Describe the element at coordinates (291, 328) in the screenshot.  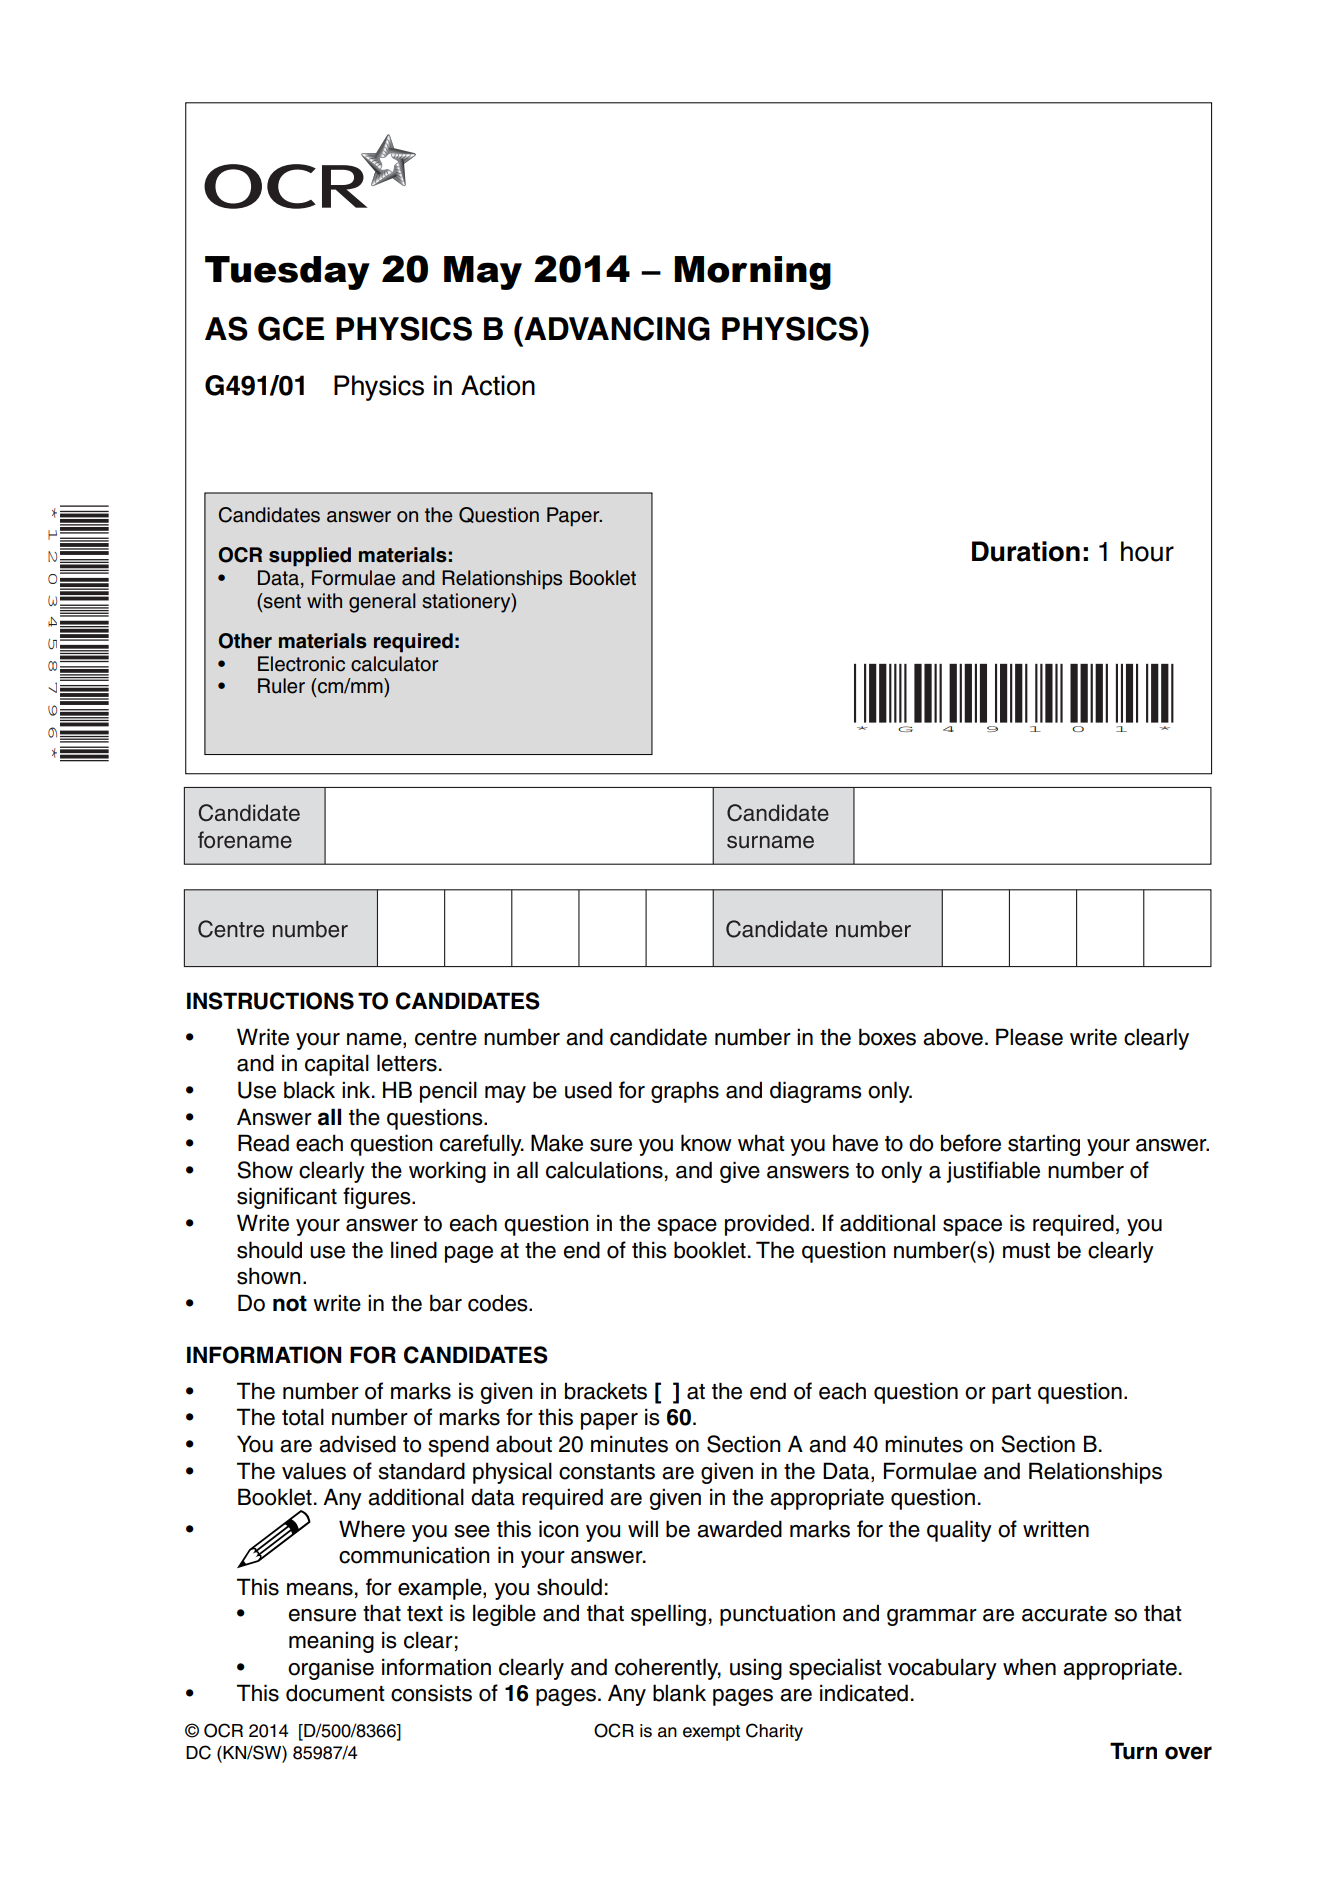
I see `GCE` at that location.
